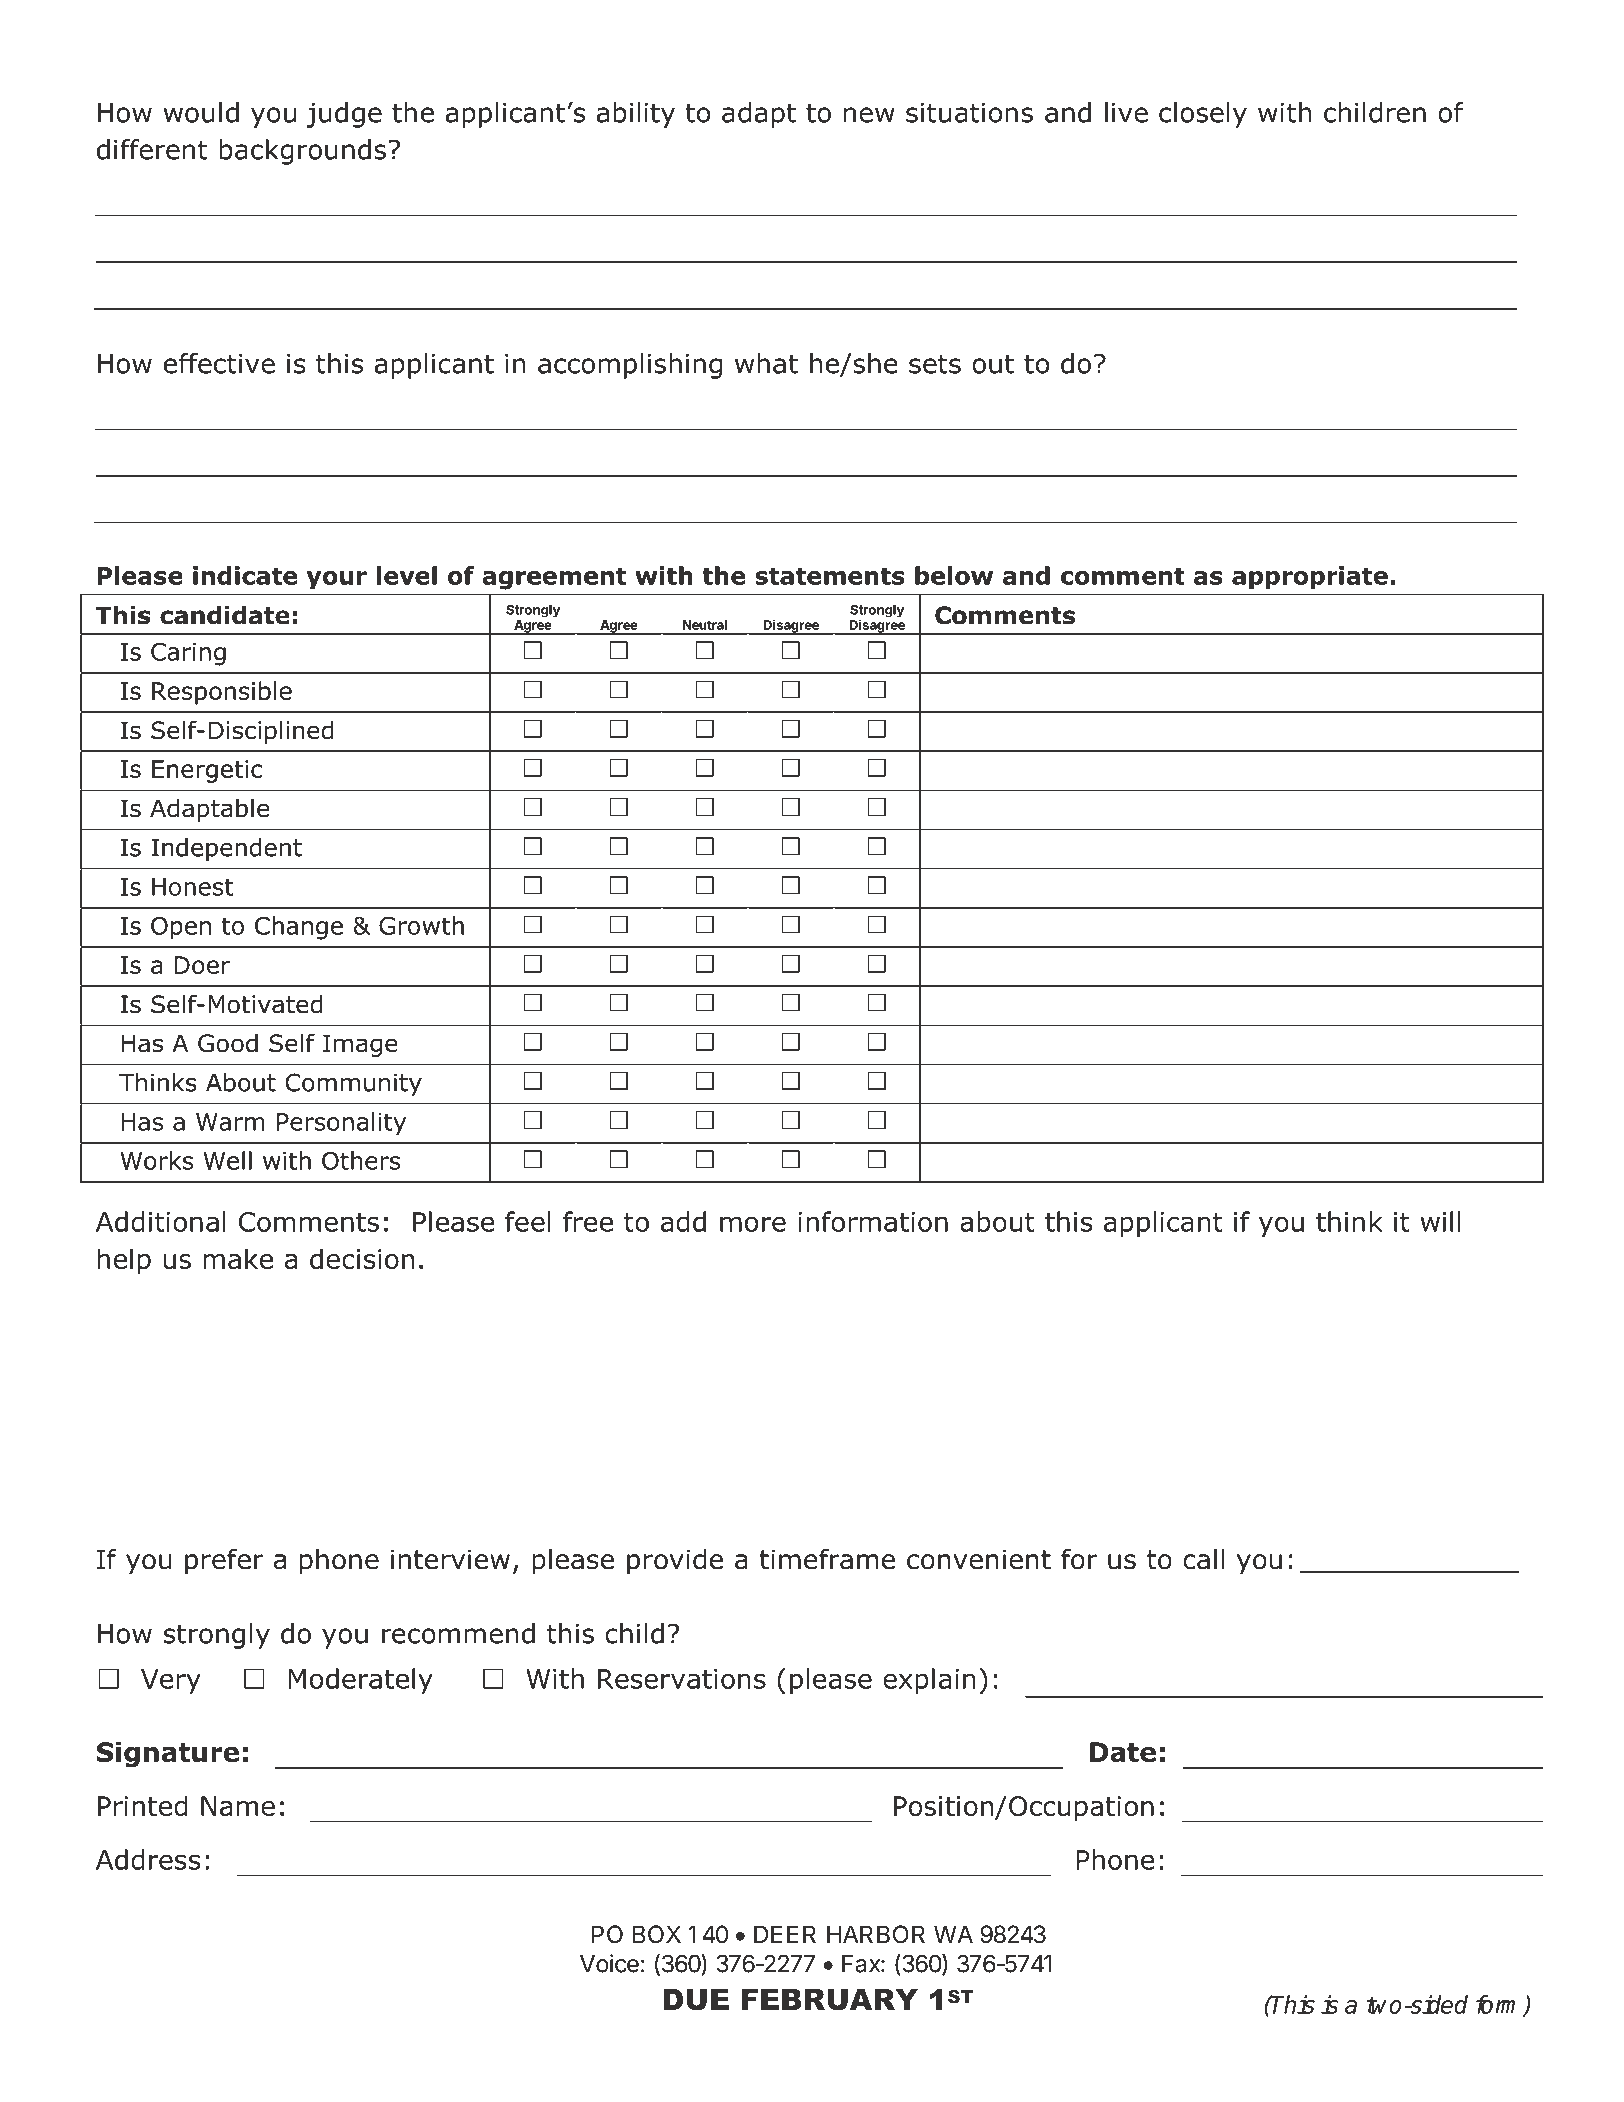 The width and height of the screenshot is (1624, 2102). What do you see at coordinates (1203, 115) in the screenshot?
I see `closely` at bounding box center [1203, 115].
